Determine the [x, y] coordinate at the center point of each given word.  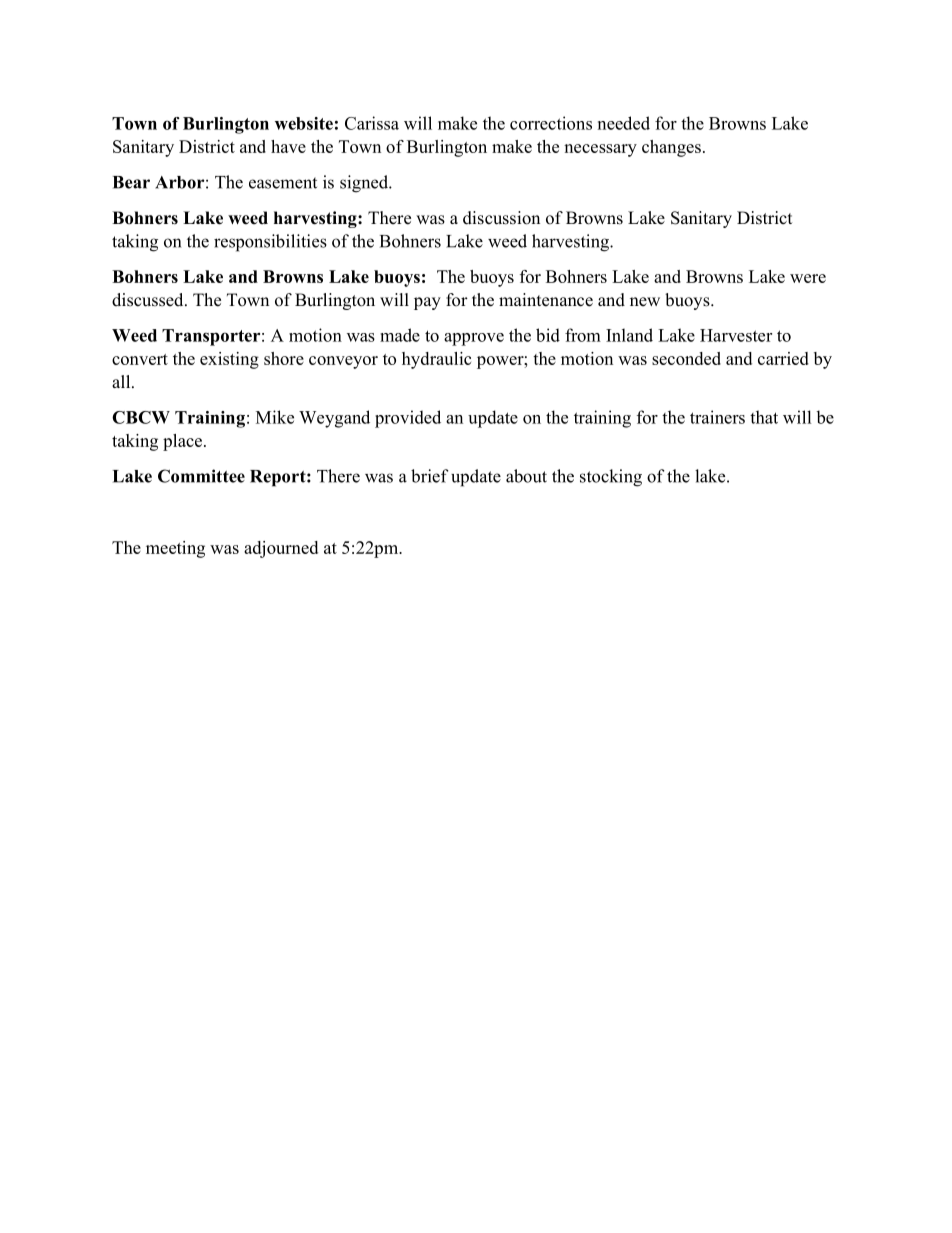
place [182, 442]
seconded [686, 358]
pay [427, 303]
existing [229, 360]
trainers [717, 417]
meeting [175, 549]
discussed [149, 300]
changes [671, 148]
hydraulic [436, 360]
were [808, 278]
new [645, 302]
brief [430, 476]
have [288, 146]
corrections [551, 123]
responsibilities [270, 243]
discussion [501, 218]
